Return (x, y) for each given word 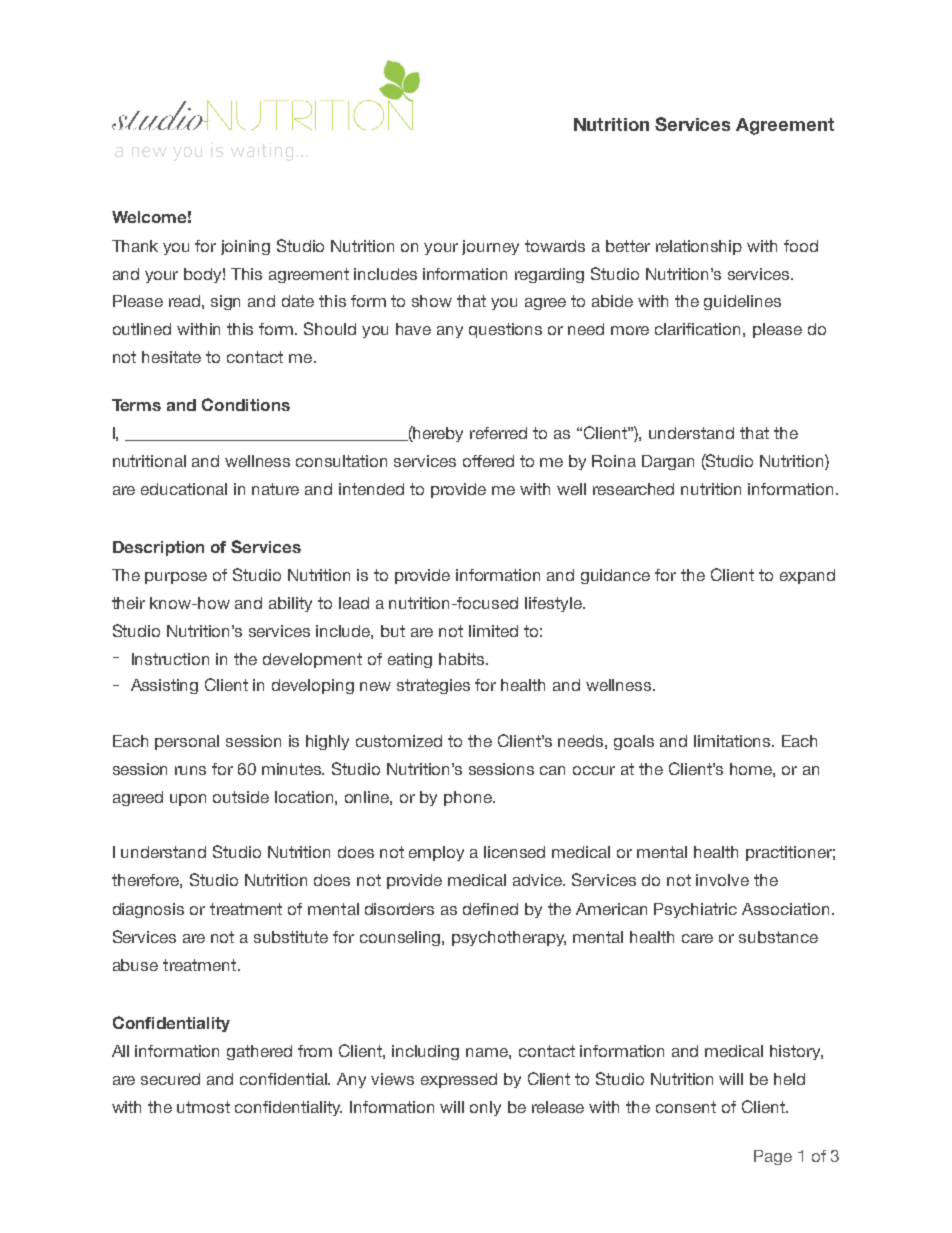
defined (490, 909)
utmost (203, 1107)
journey (490, 247)
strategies (433, 686)
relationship (699, 247)
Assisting (164, 686)
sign (225, 302)
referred (498, 433)
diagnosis (148, 910)
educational (184, 489)
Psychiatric (695, 910)
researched (633, 489)
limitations (733, 741)
